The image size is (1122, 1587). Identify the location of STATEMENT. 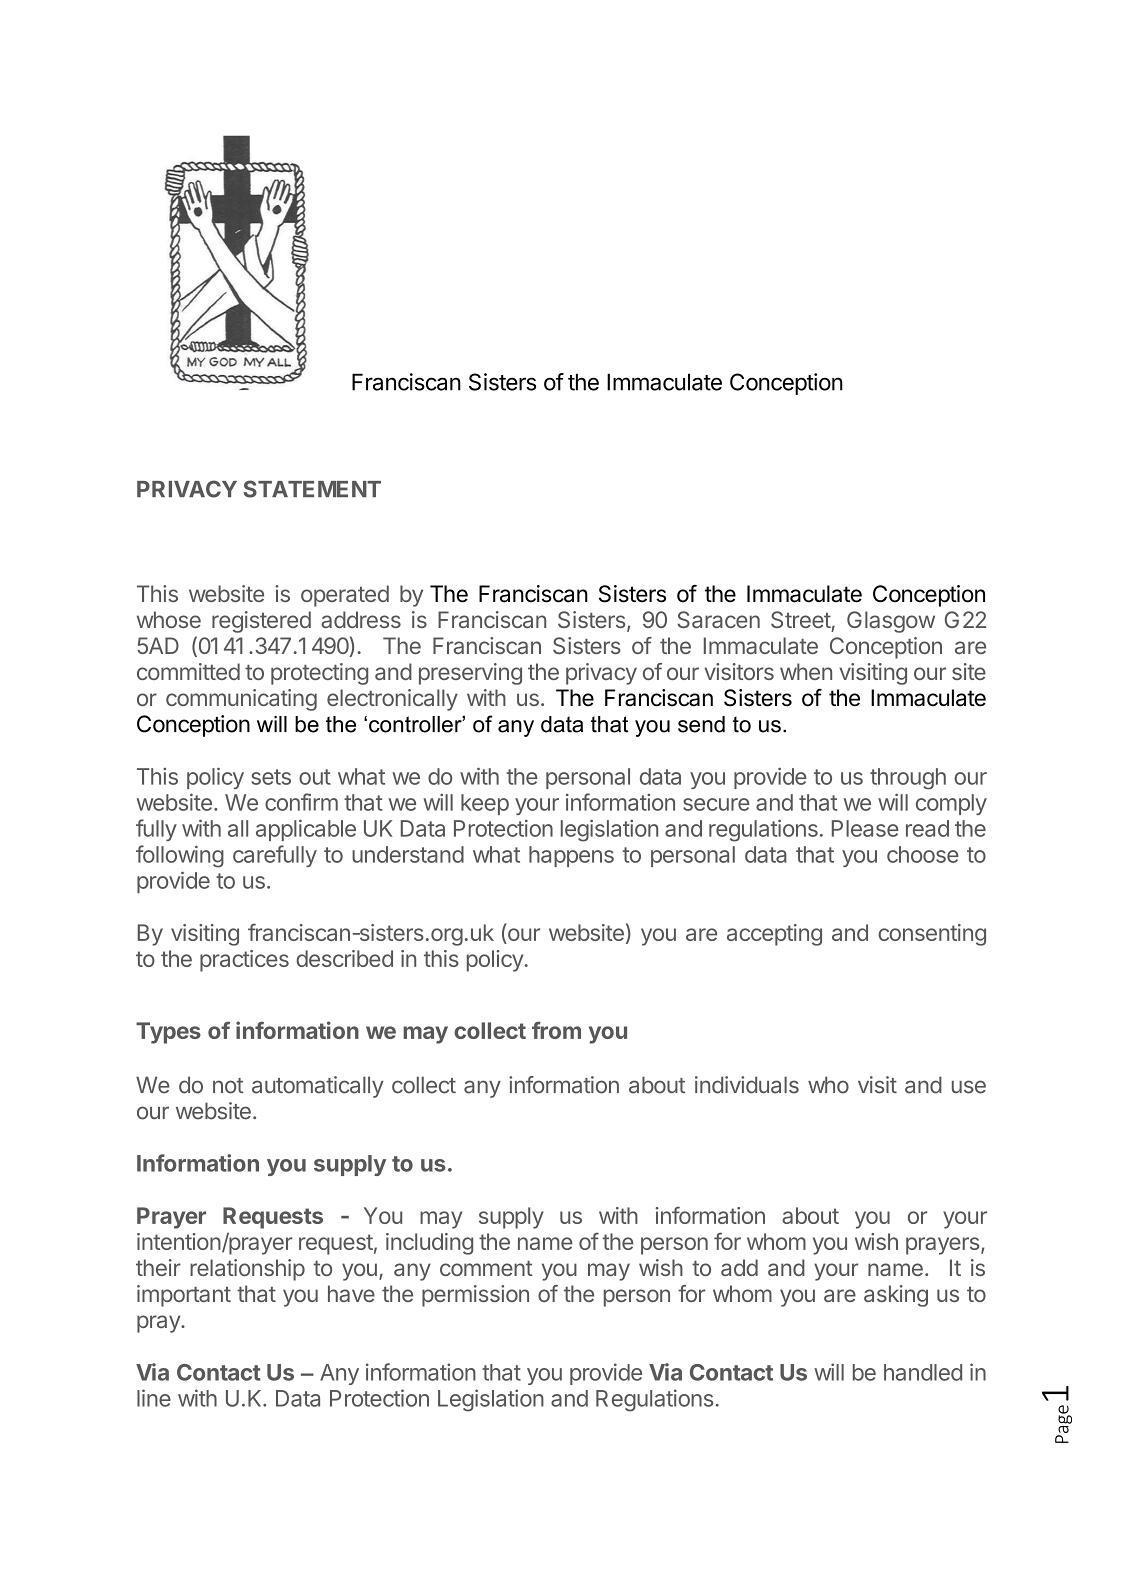
(312, 489).
